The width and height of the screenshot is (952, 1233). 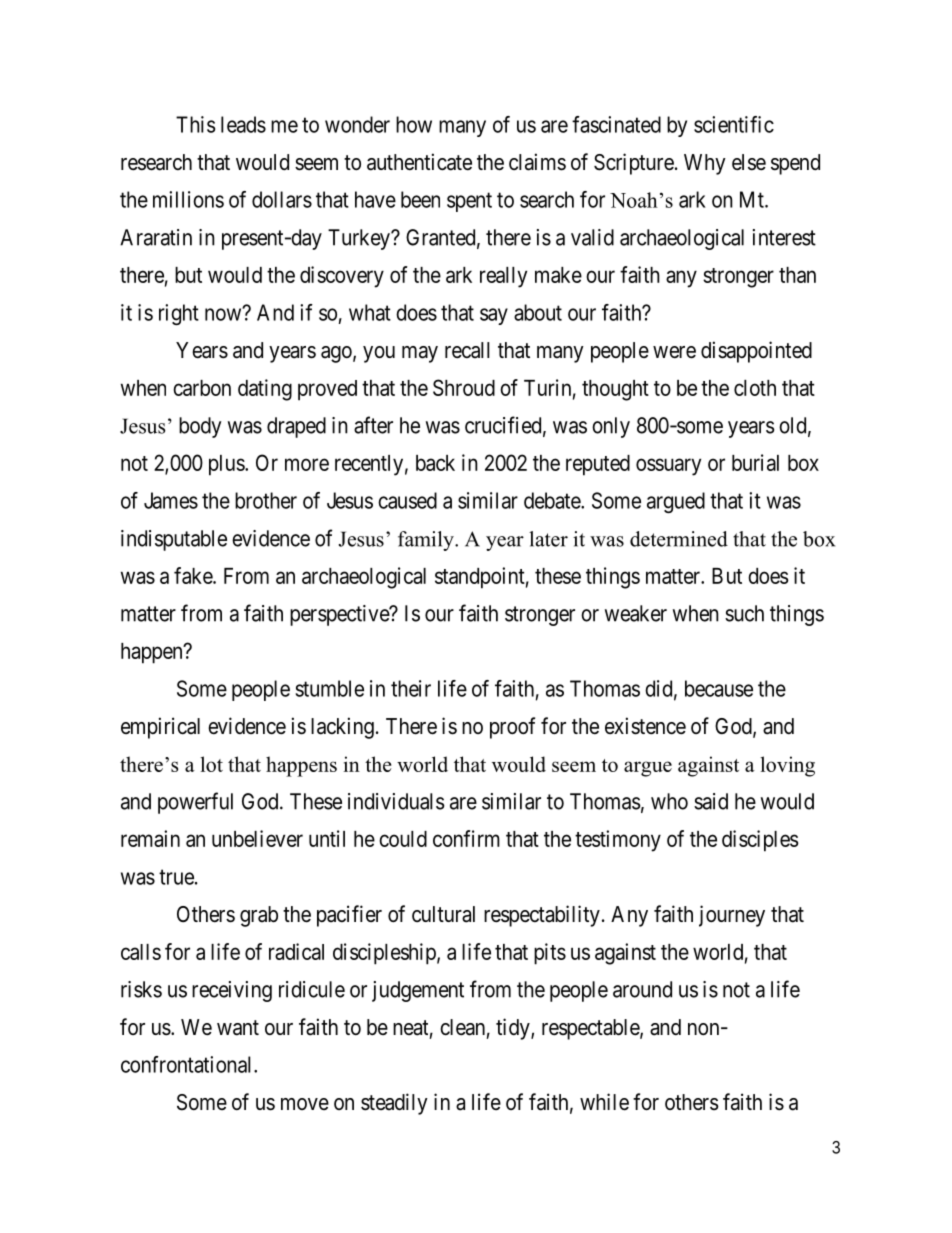 What do you see at coordinates (257, 838) in the screenshot?
I see `unbeliever` at bounding box center [257, 838].
